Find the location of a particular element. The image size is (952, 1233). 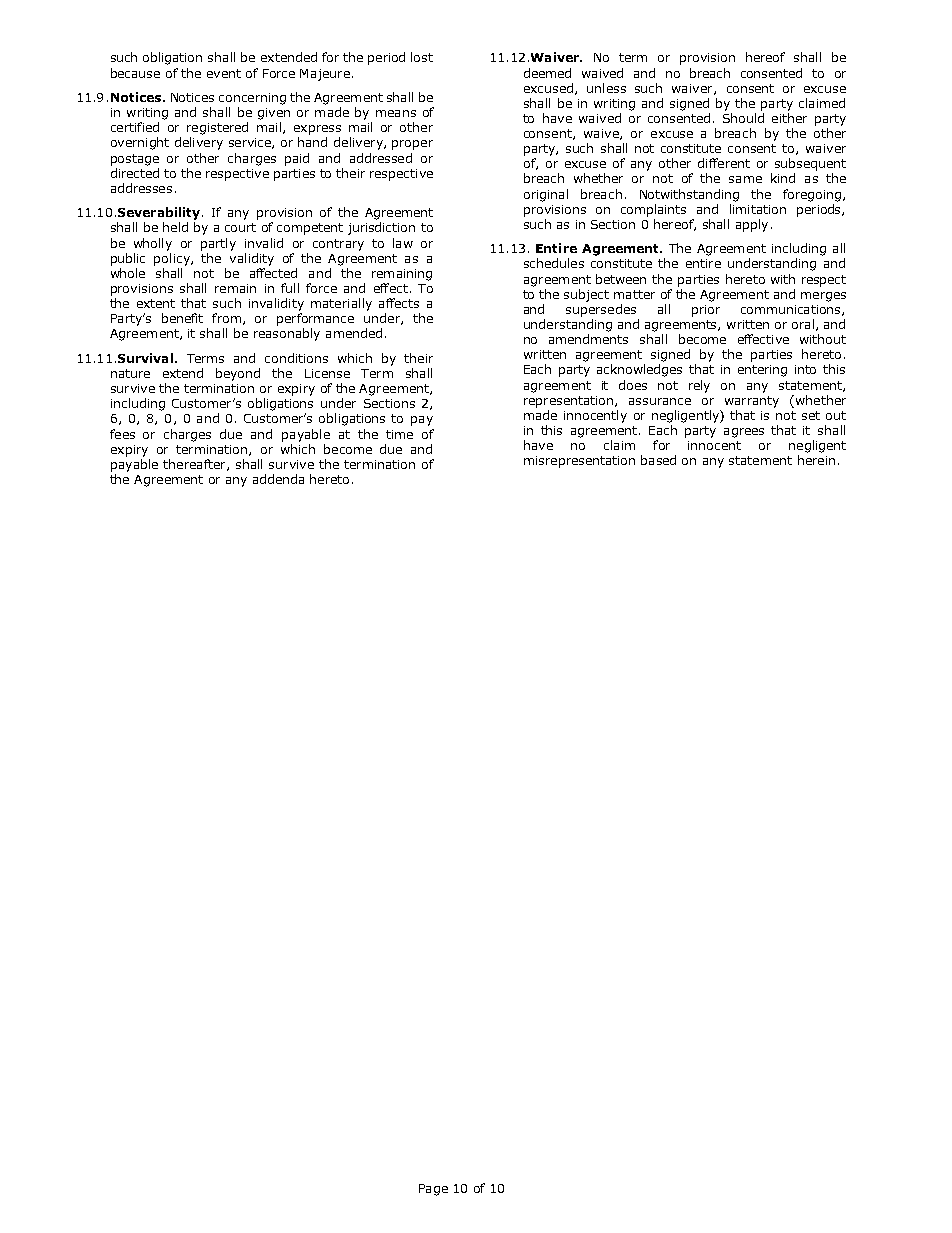

time is located at coordinates (399, 434).
